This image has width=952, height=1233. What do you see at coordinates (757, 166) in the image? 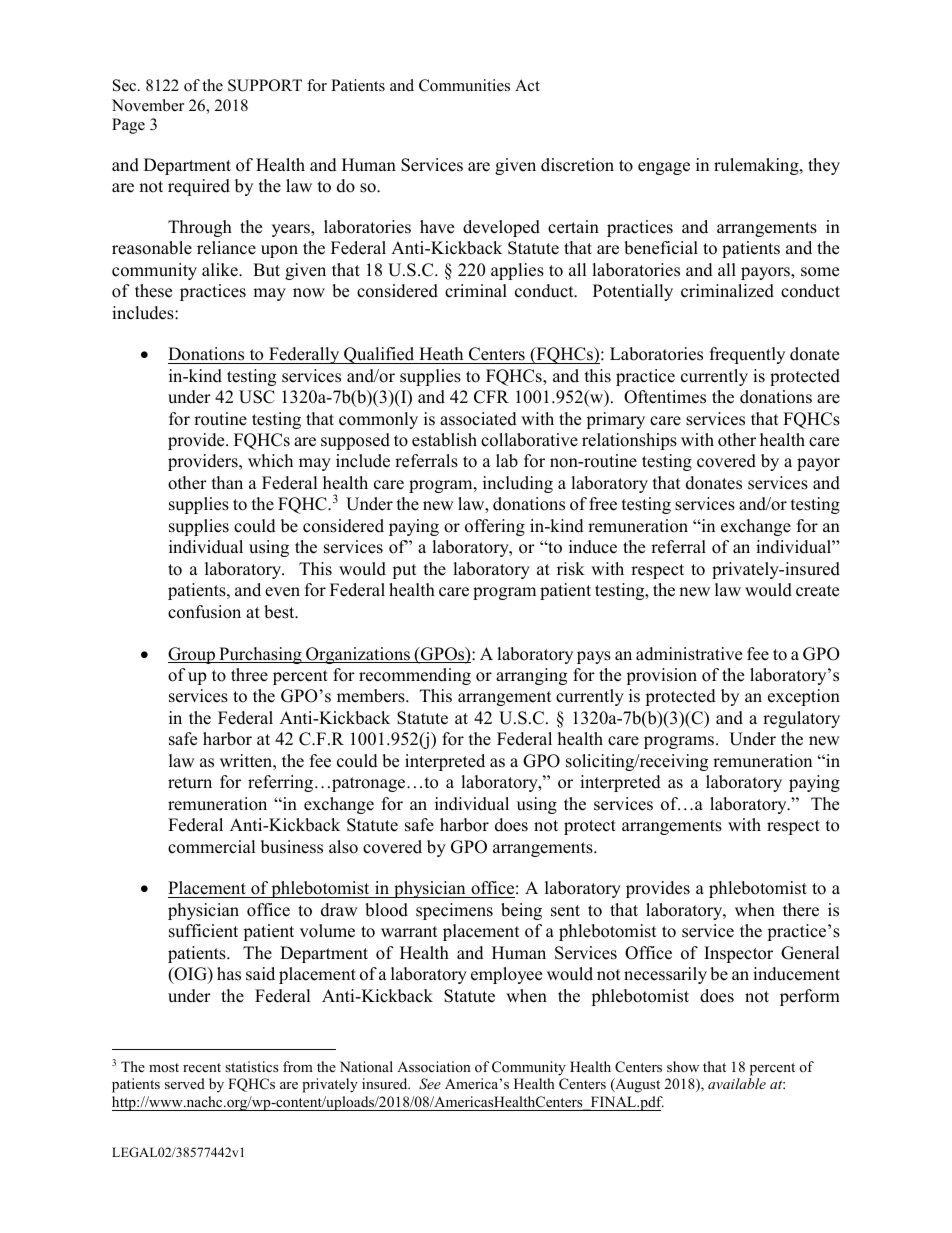
I see `rulemaking` at bounding box center [757, 166].
